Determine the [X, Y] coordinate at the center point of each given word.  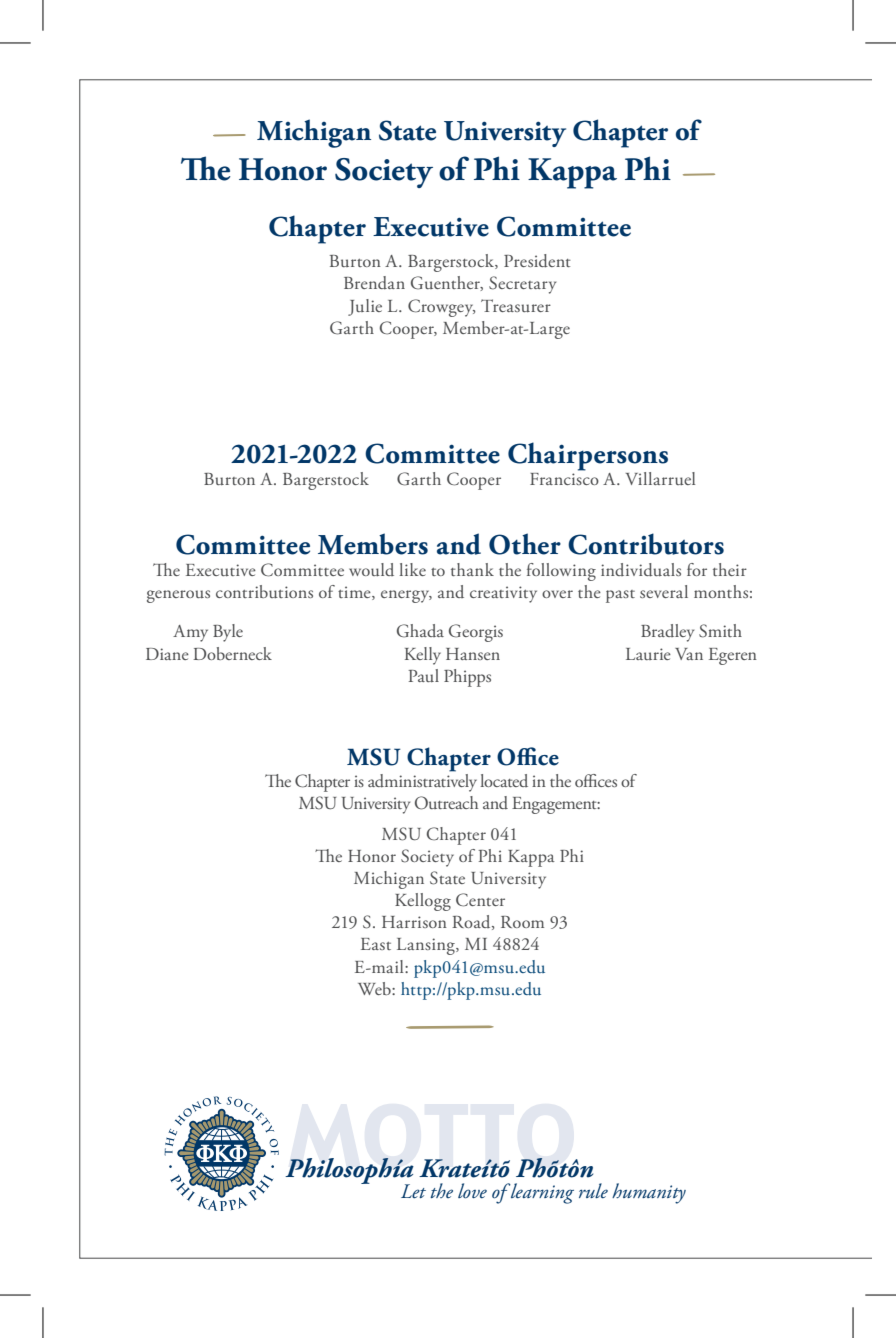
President [537, 261]
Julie [365, 307]
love [472, 1191]
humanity [649, 1193]
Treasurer [516, 305]
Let [413, 1191]
